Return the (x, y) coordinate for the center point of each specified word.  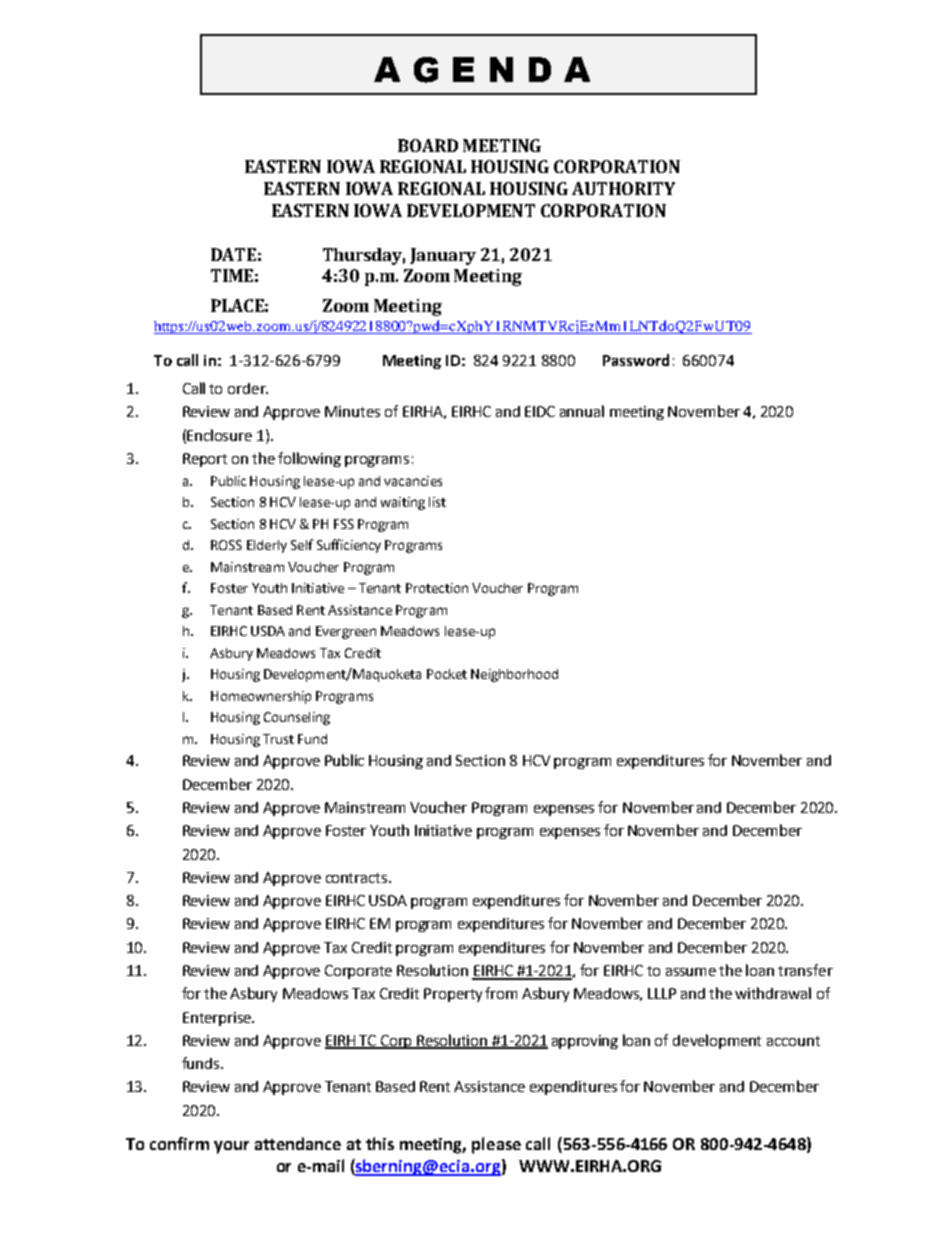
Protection (437, 588)
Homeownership (261, 697)
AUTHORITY (623, 188)
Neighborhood (514, 675)
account (793, 1041)
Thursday (364, 256)
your (231, 1147)
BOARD (428, 145)
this (380, 1143)
